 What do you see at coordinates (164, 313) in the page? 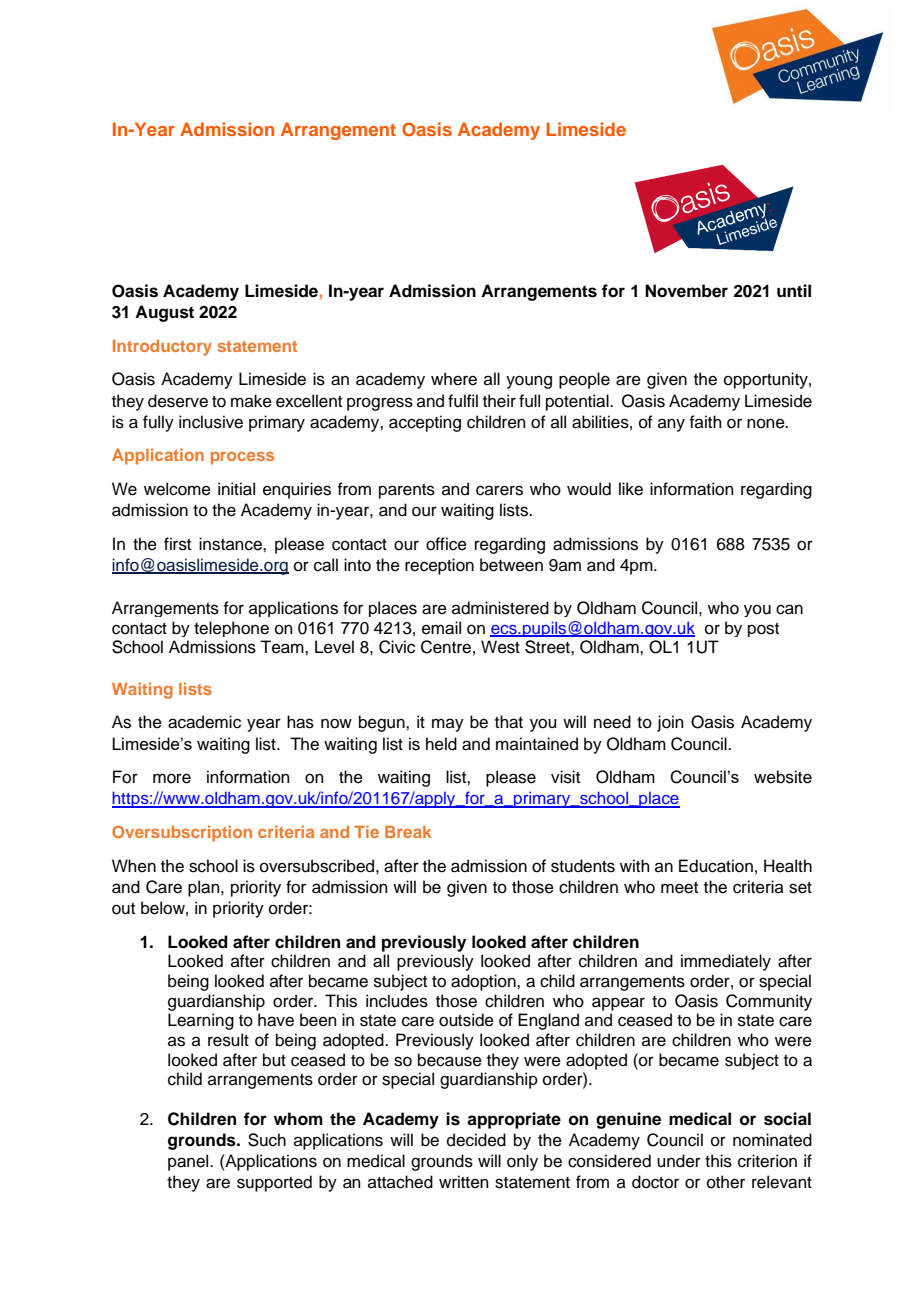
I see `August` at bounding box center [164, 313].
